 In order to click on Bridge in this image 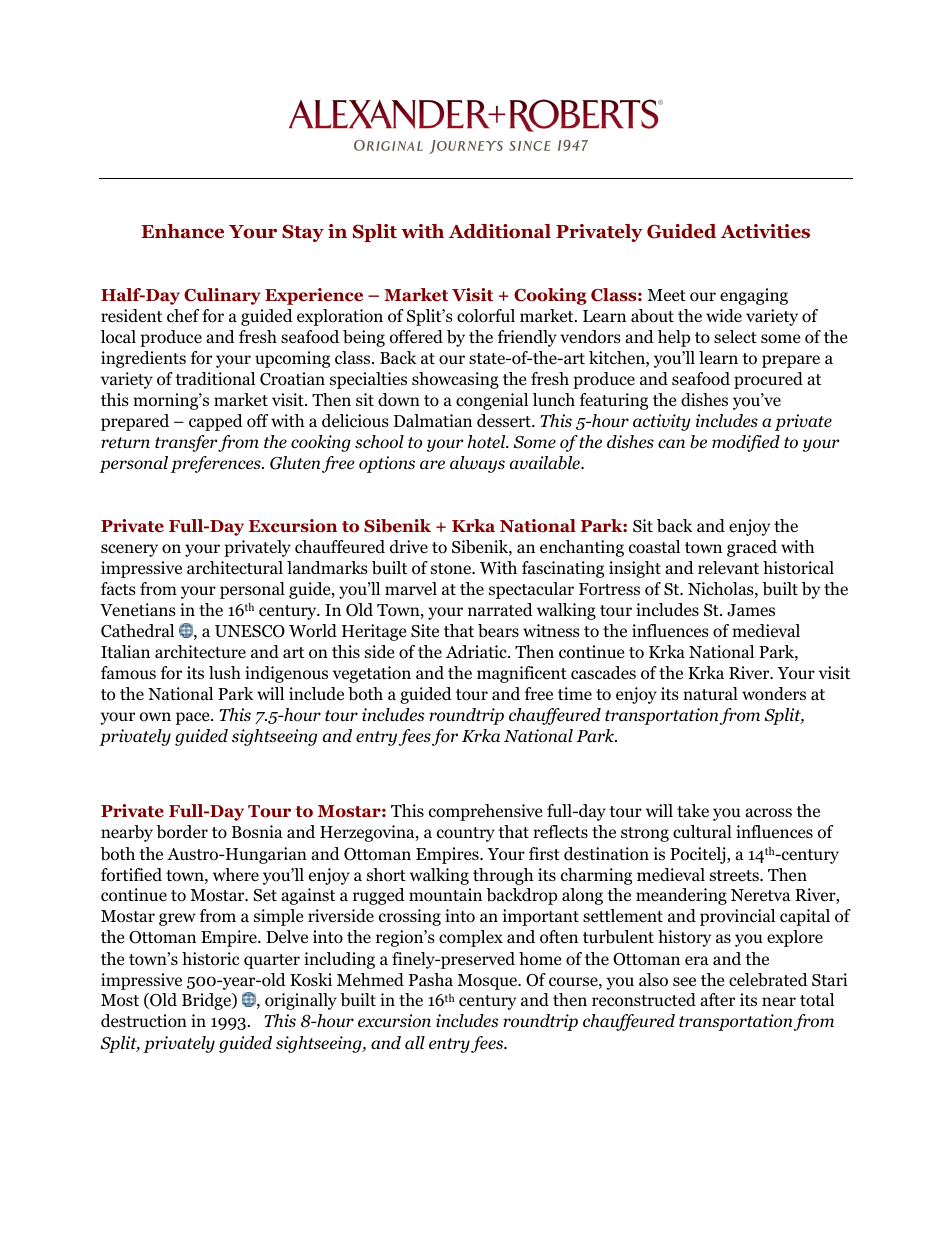, I will do `click(207, 1001)`.
